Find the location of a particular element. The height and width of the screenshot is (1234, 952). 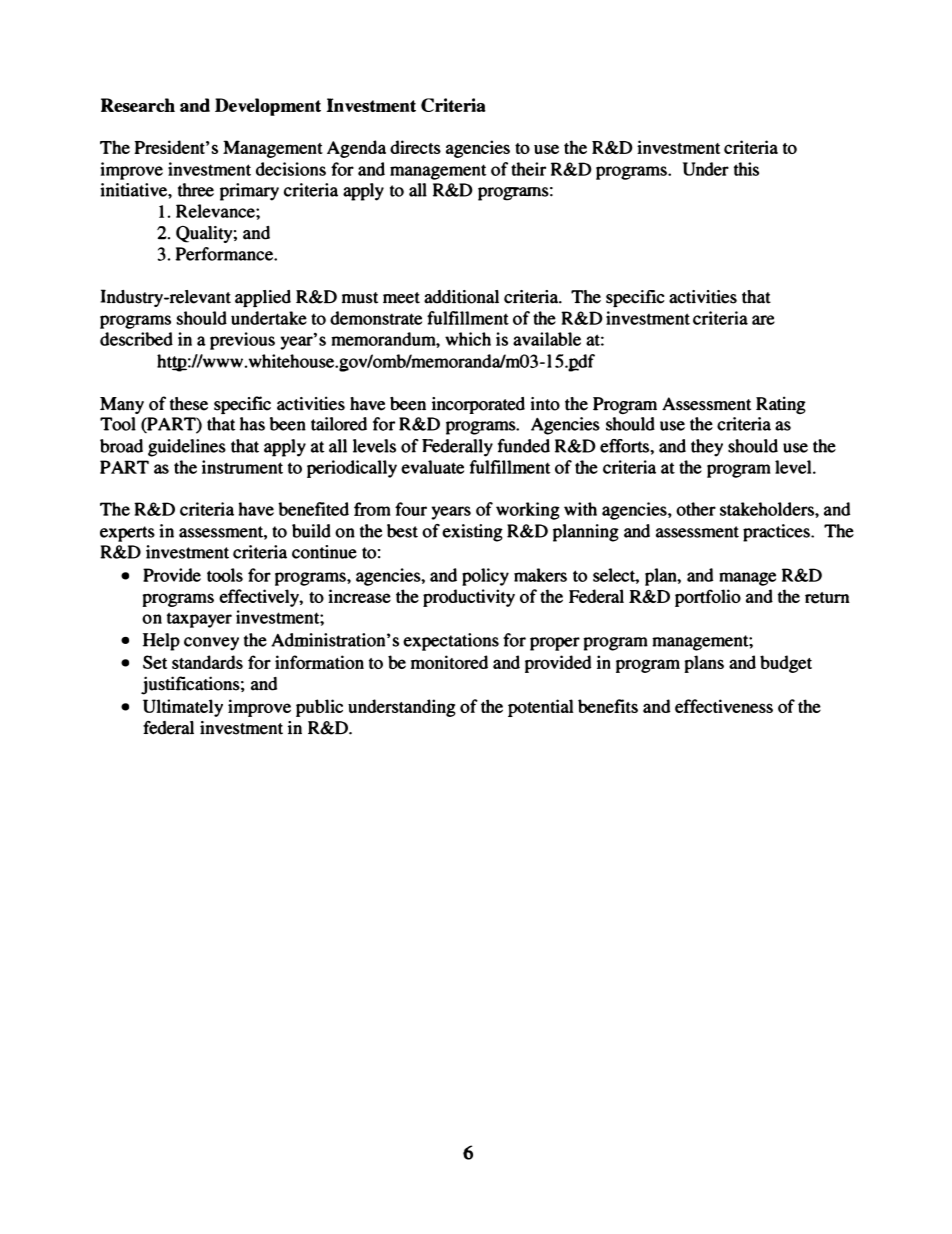

other is located at coordinates (696, 509).
